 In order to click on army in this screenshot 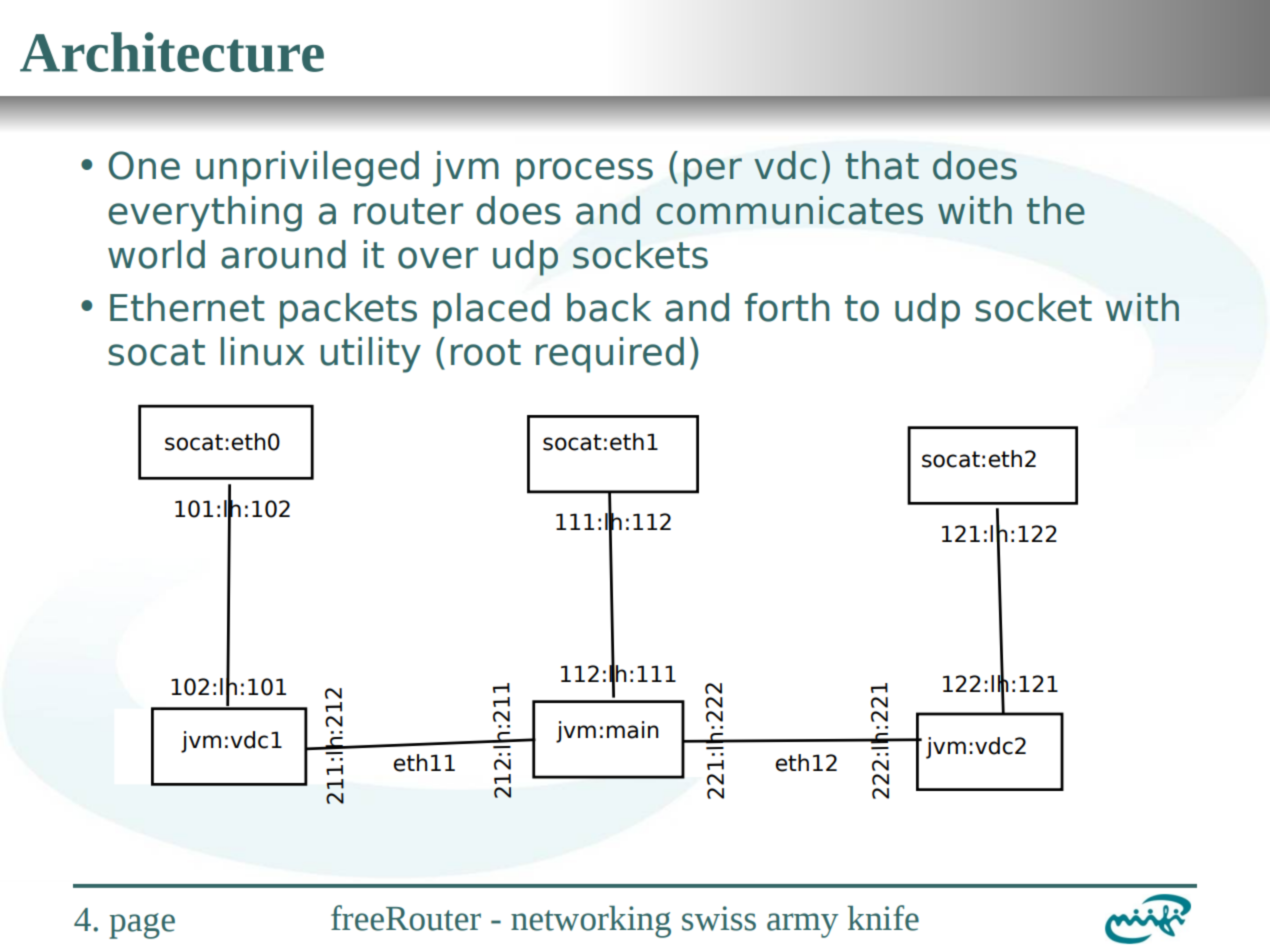, I will do `click(802, 925)`.
